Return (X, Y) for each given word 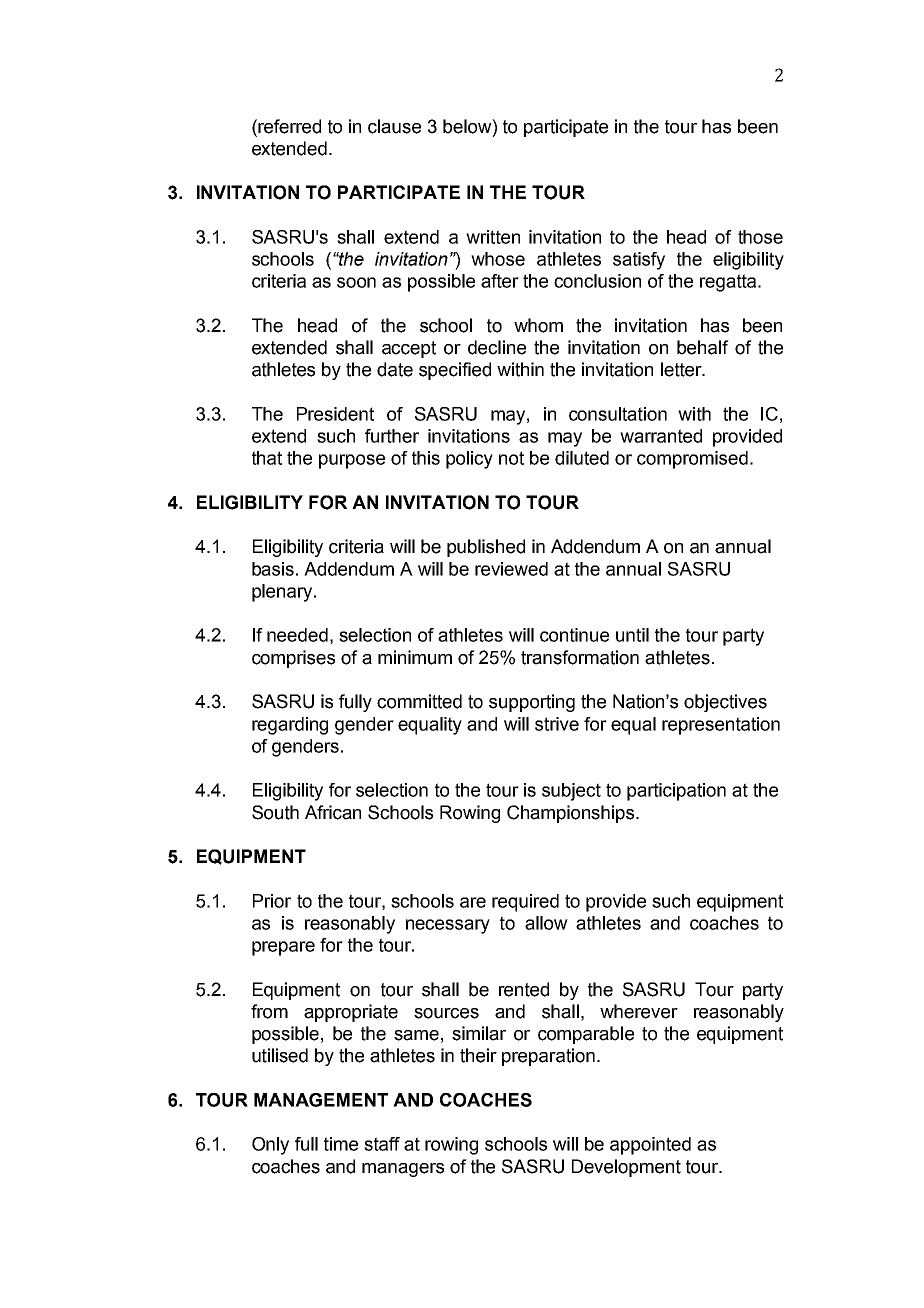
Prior (272, 901)
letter (682, 369)
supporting (532, 703)
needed (297, 635)
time (341, 1144)
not (511, 458)
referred (288, 126)
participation (676, 792)
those (760, 237)
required (525, 903)
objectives (725, 703)
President (335, 414)
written (493, 237)
